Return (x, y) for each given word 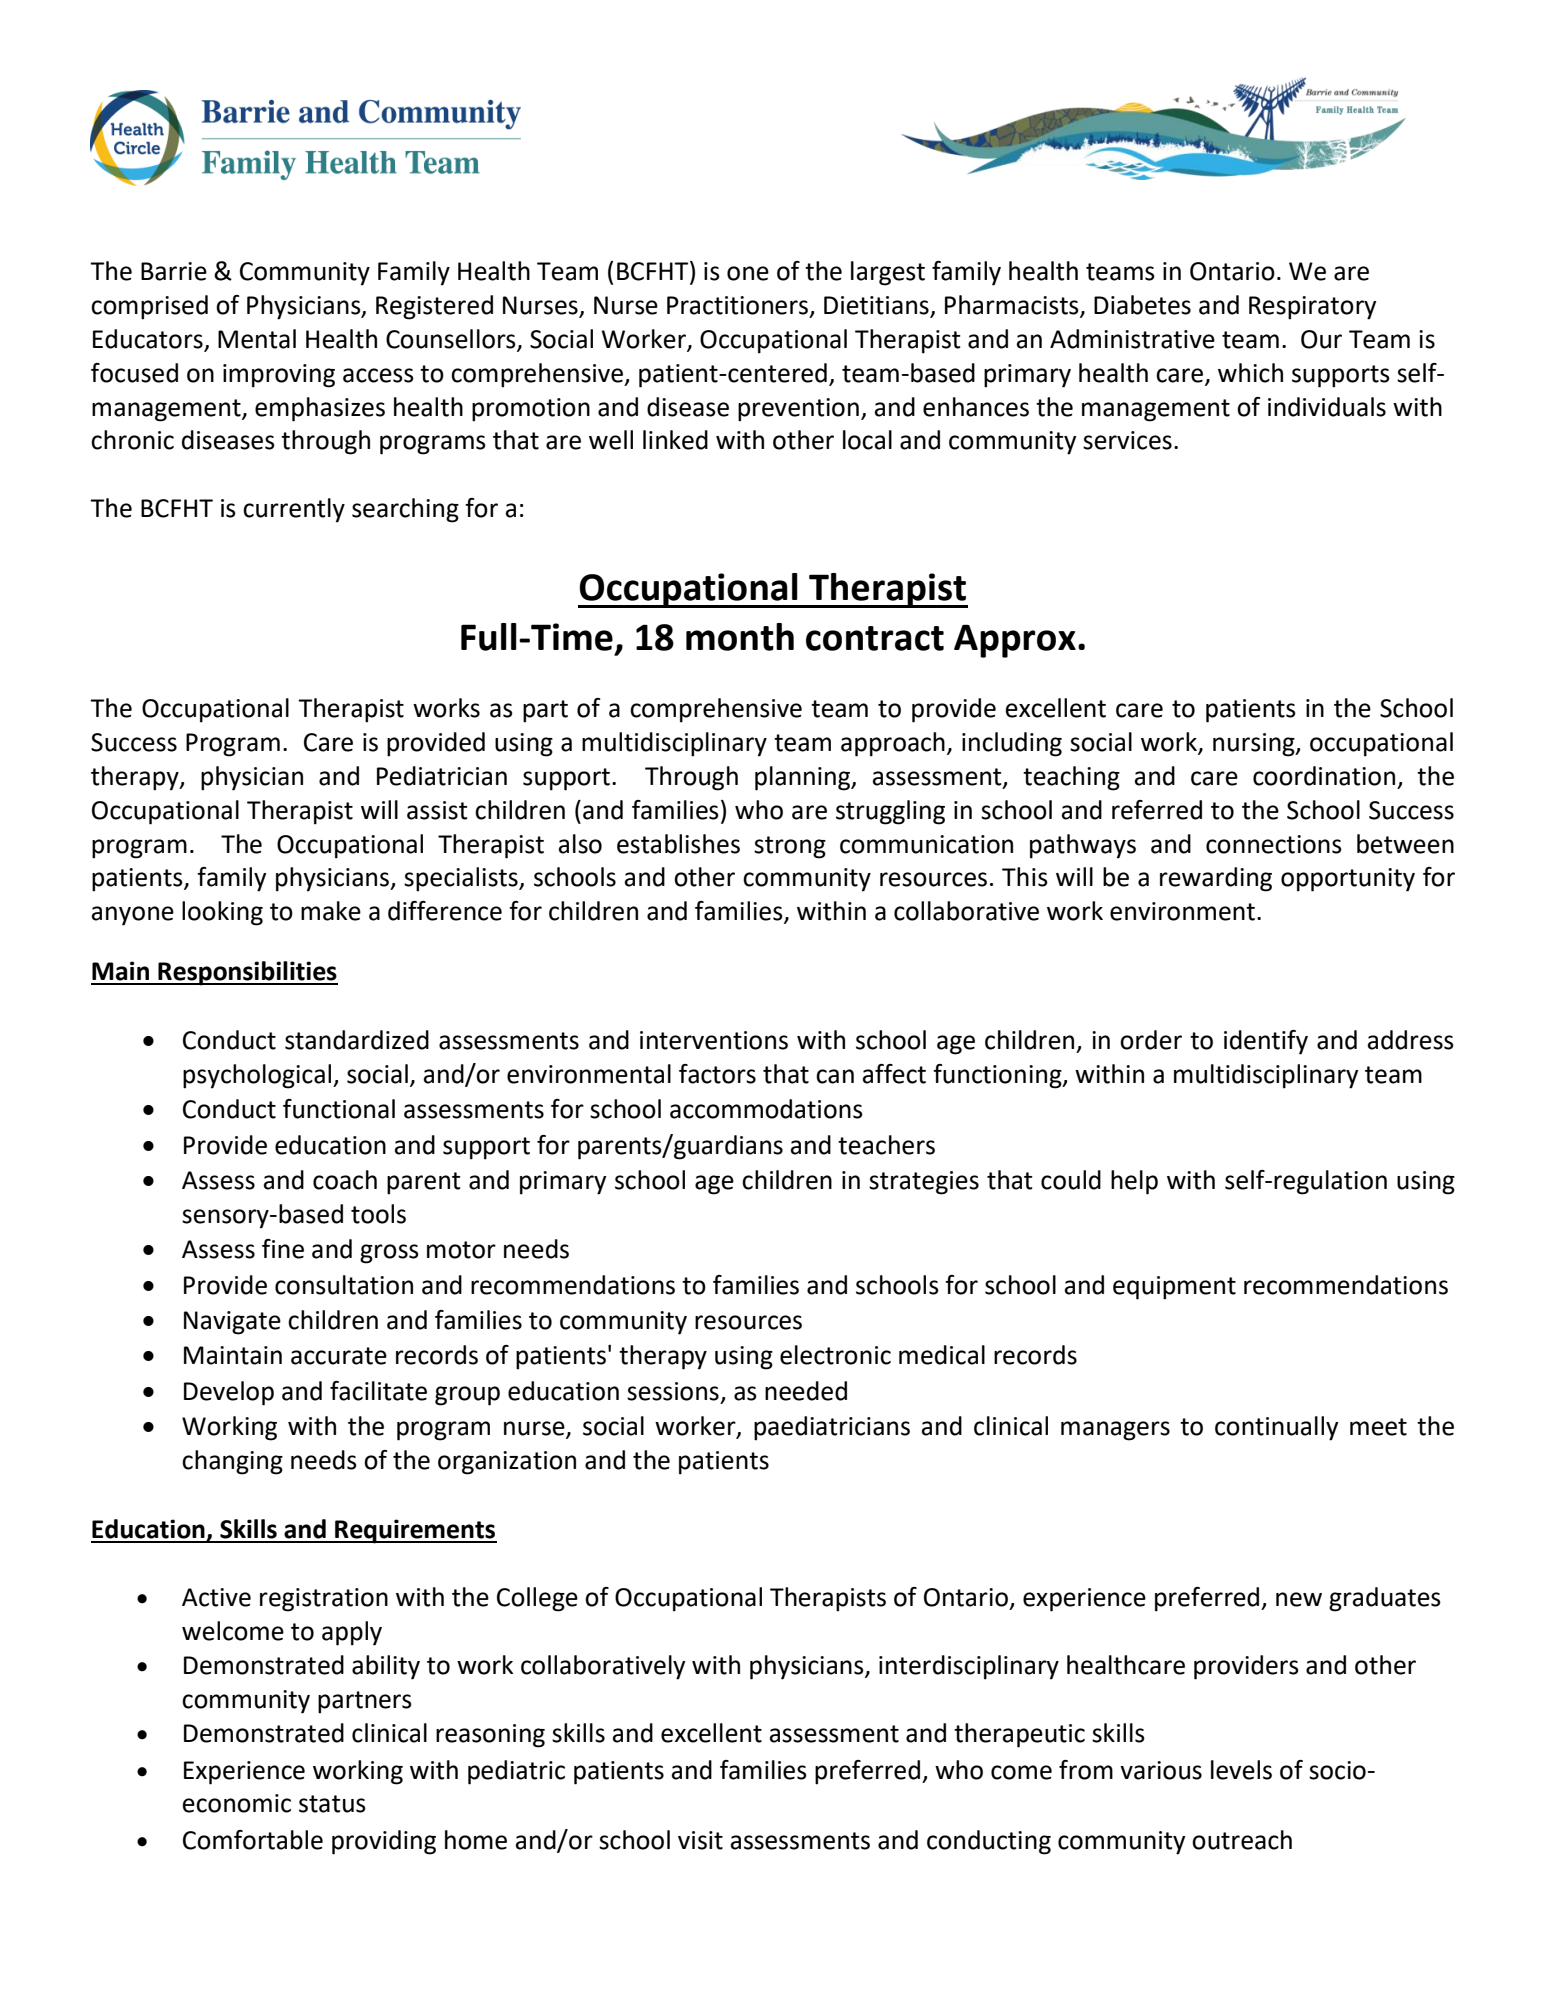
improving (279, 376)
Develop (229, 1393)
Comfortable (253, 1840)
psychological (258, 1076)
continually (1277, 1428)
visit (700, 1840)
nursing (1255, 745)
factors (717, 1074)
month (740, 637)
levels (1241, 1770)
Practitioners (739, 306)
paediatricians (832, 1428)
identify (1266, 1042)
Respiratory (1313, 308)
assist (437, 810)
